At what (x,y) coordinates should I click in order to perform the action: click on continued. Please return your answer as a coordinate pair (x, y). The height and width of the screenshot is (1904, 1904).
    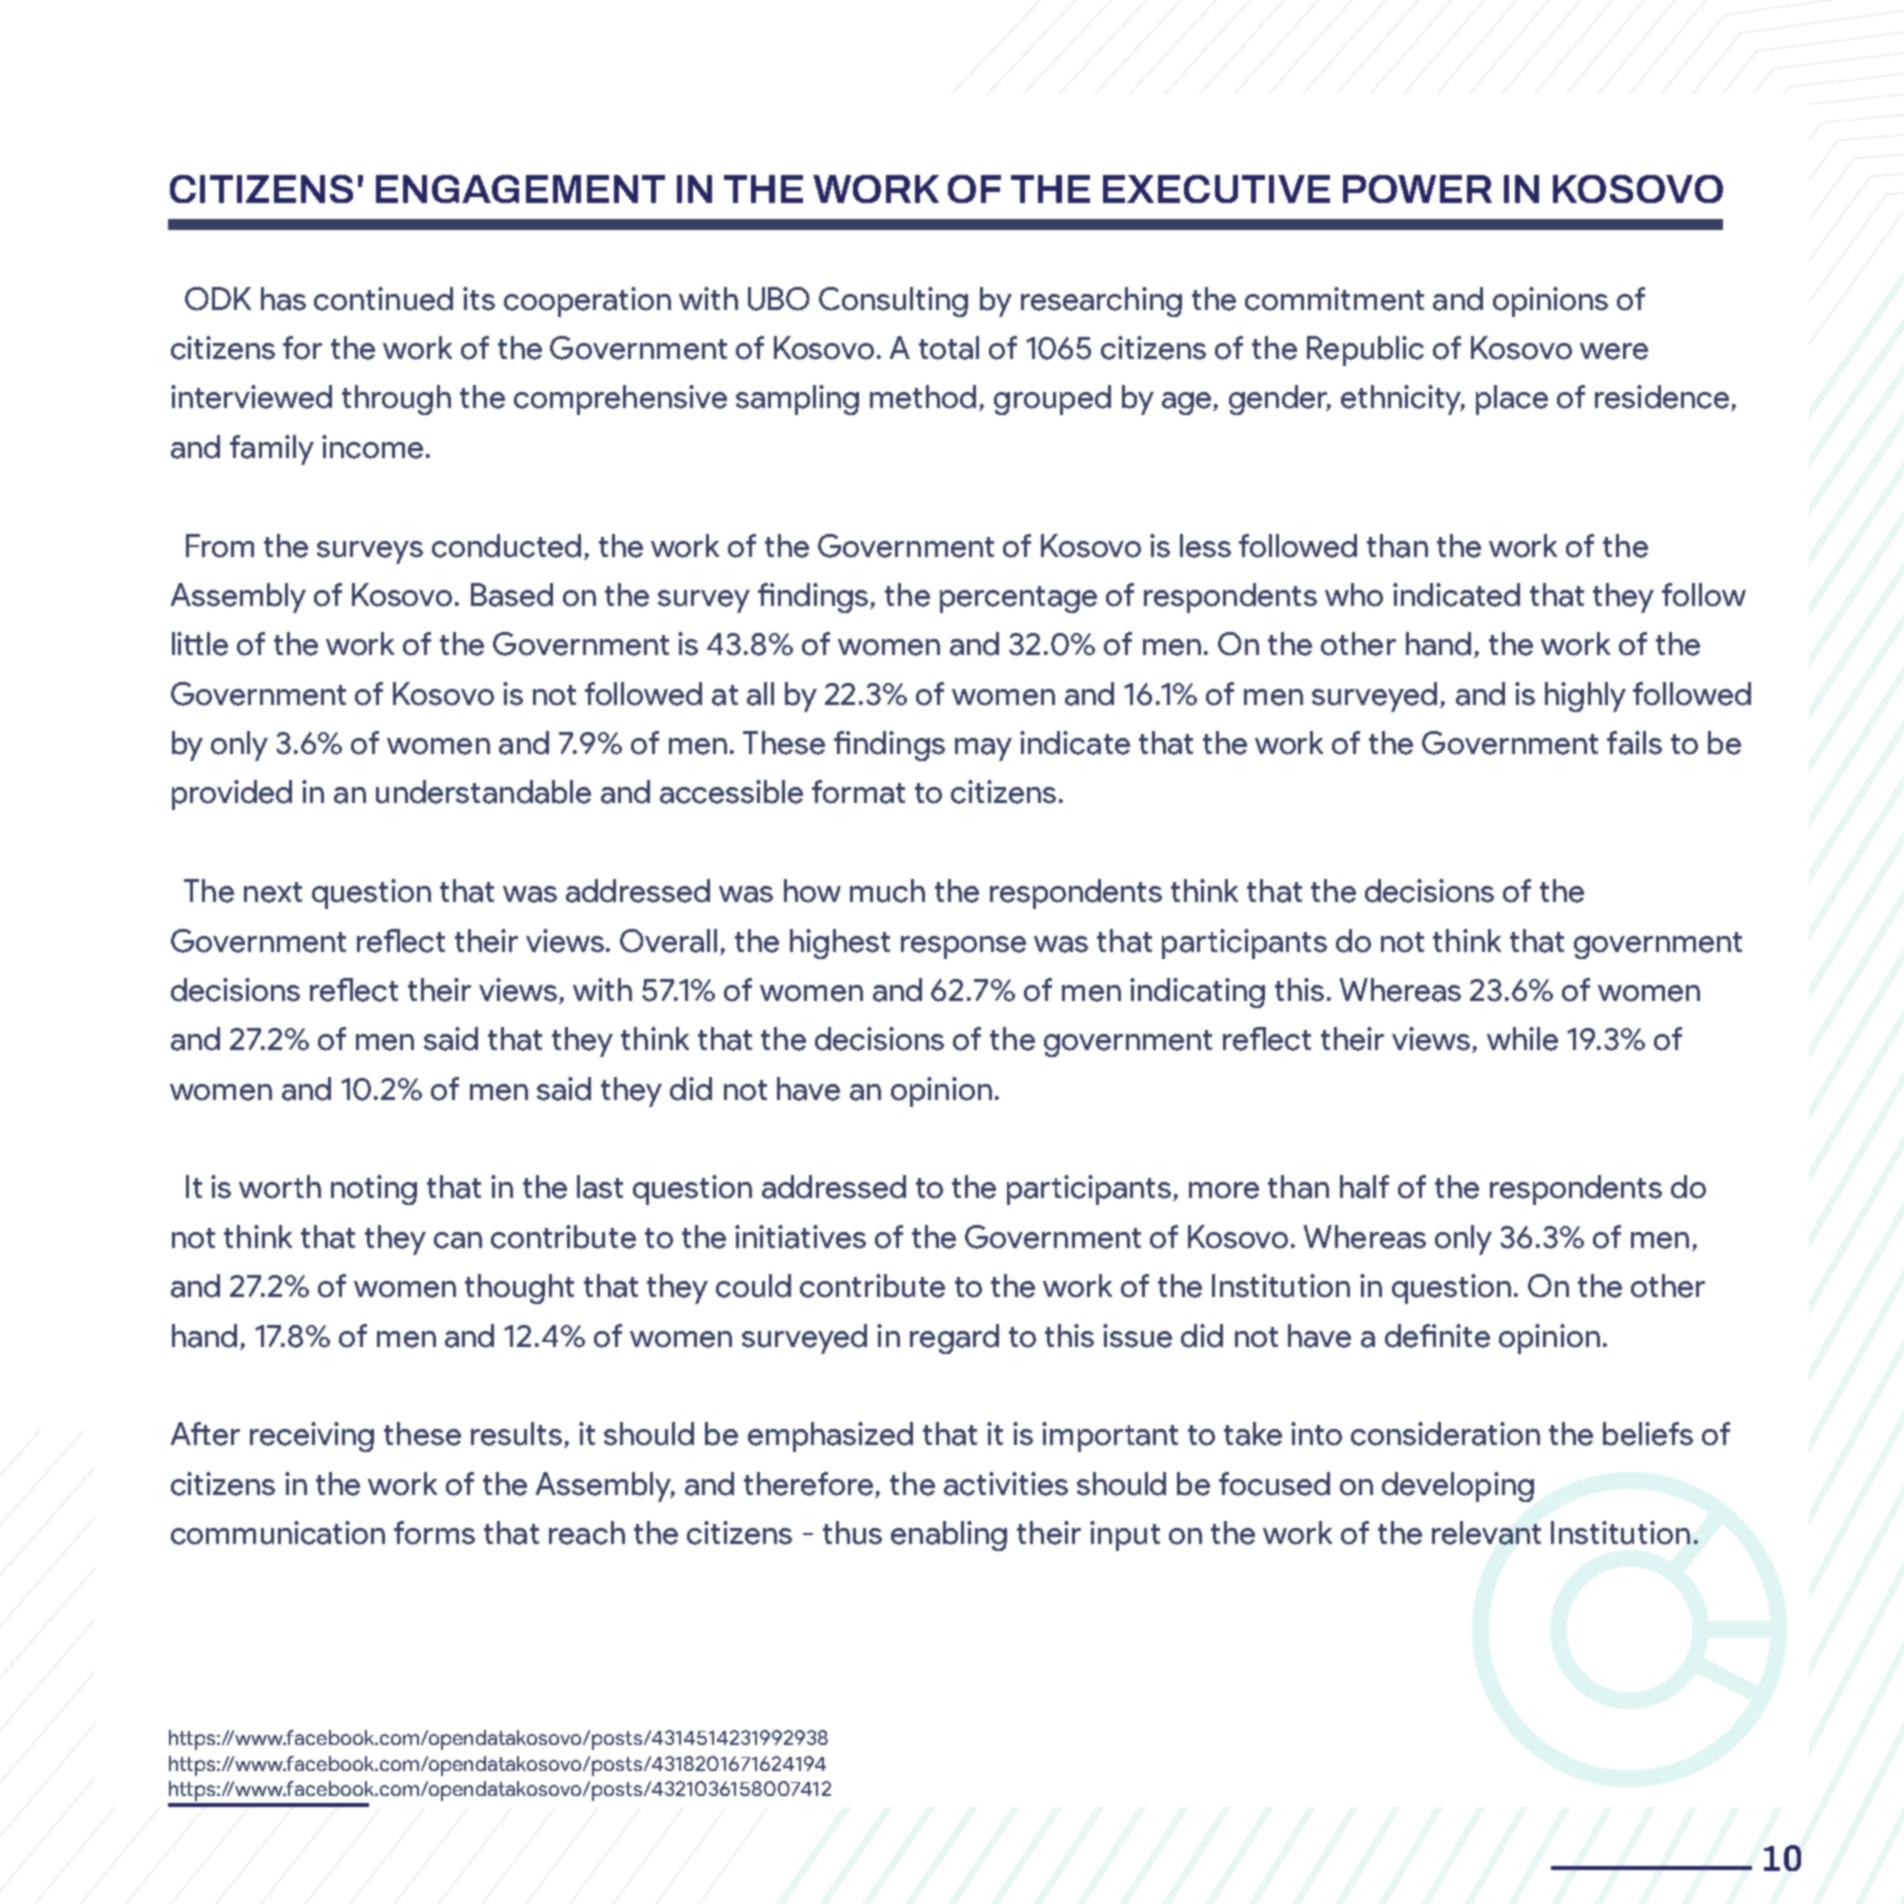
    Looking at the image, I should click on (383, 299).
